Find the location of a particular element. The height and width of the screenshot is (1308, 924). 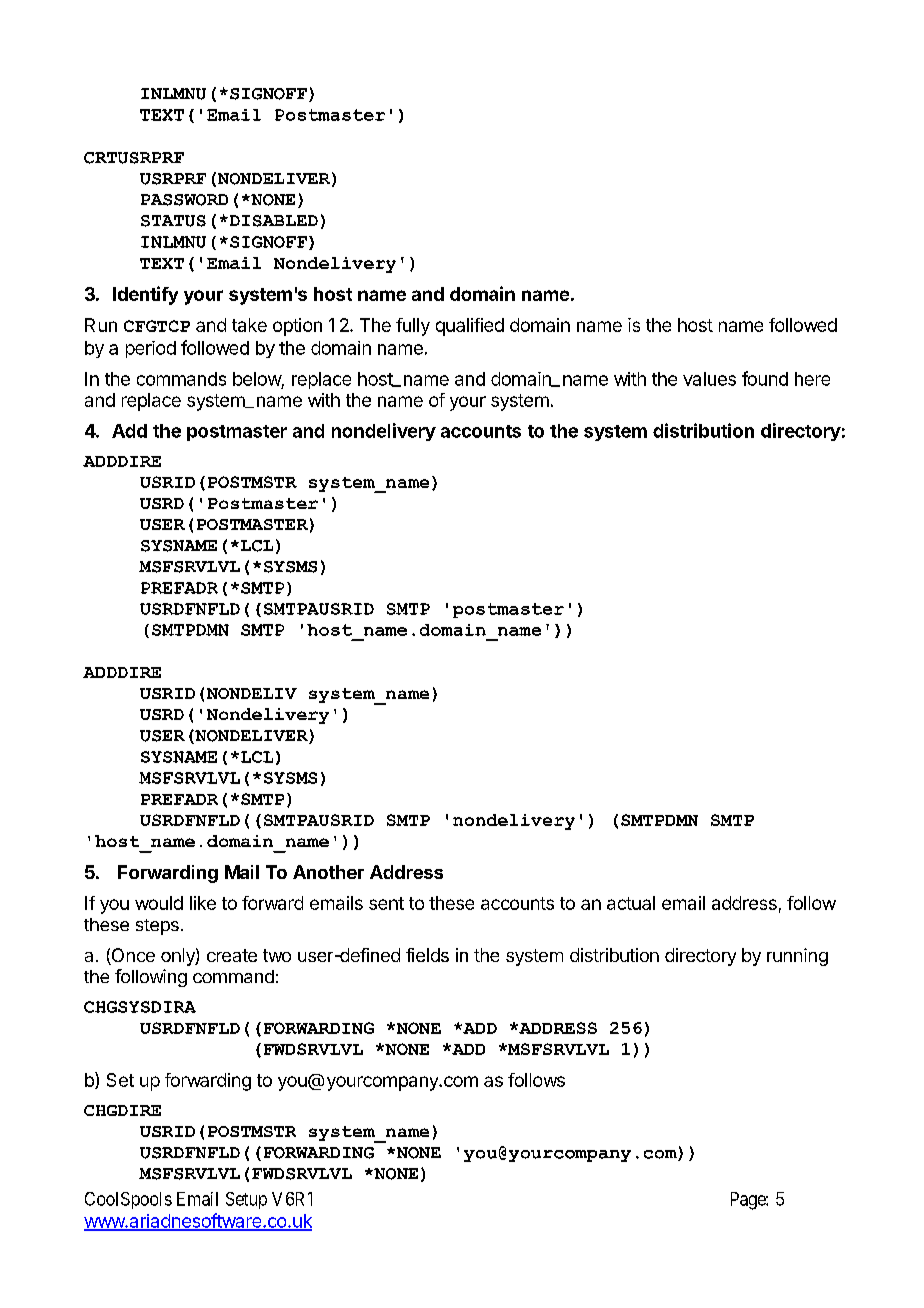

take is located at coordinates (249, 325).
